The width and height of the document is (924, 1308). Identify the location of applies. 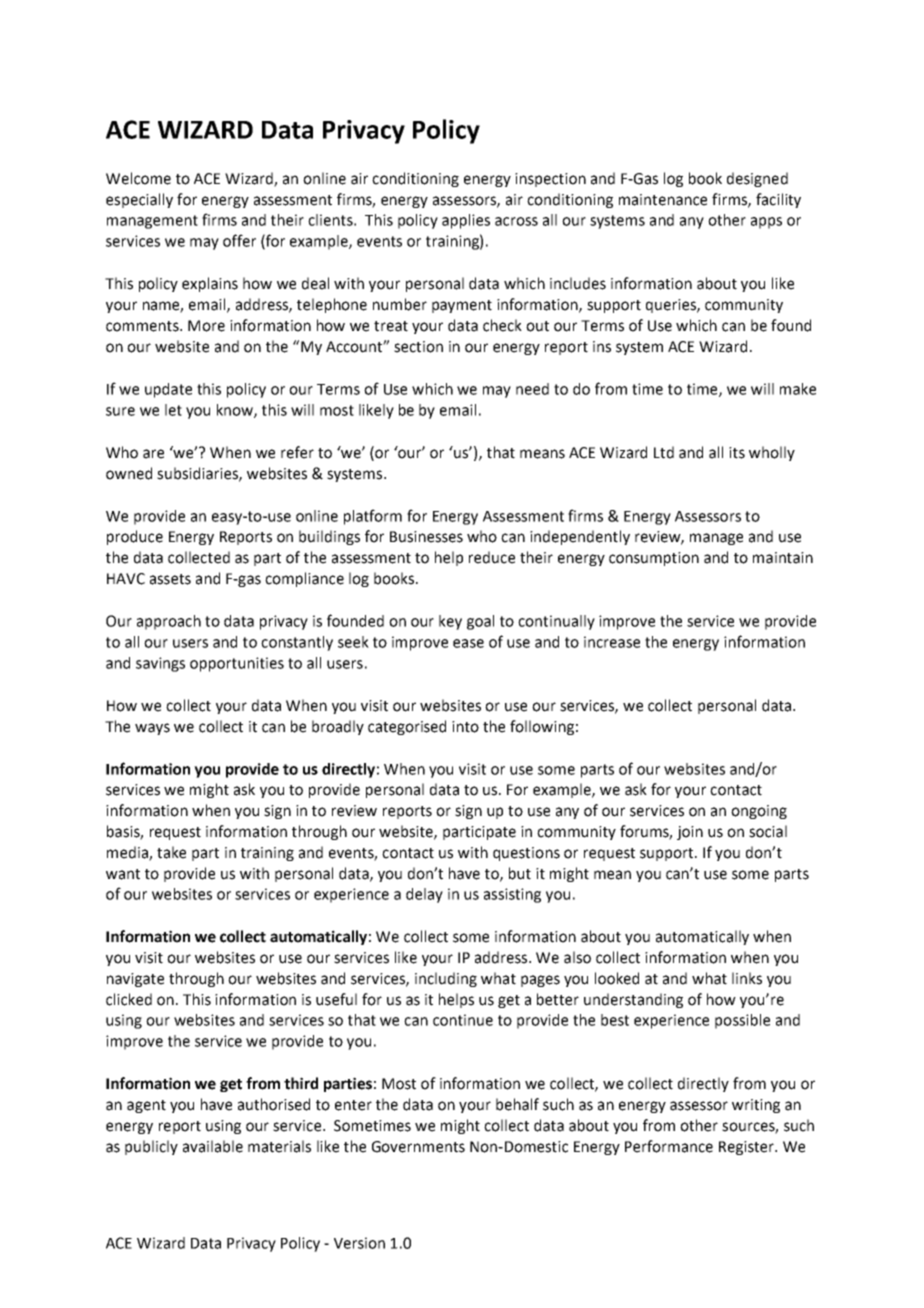
(466, 221).
